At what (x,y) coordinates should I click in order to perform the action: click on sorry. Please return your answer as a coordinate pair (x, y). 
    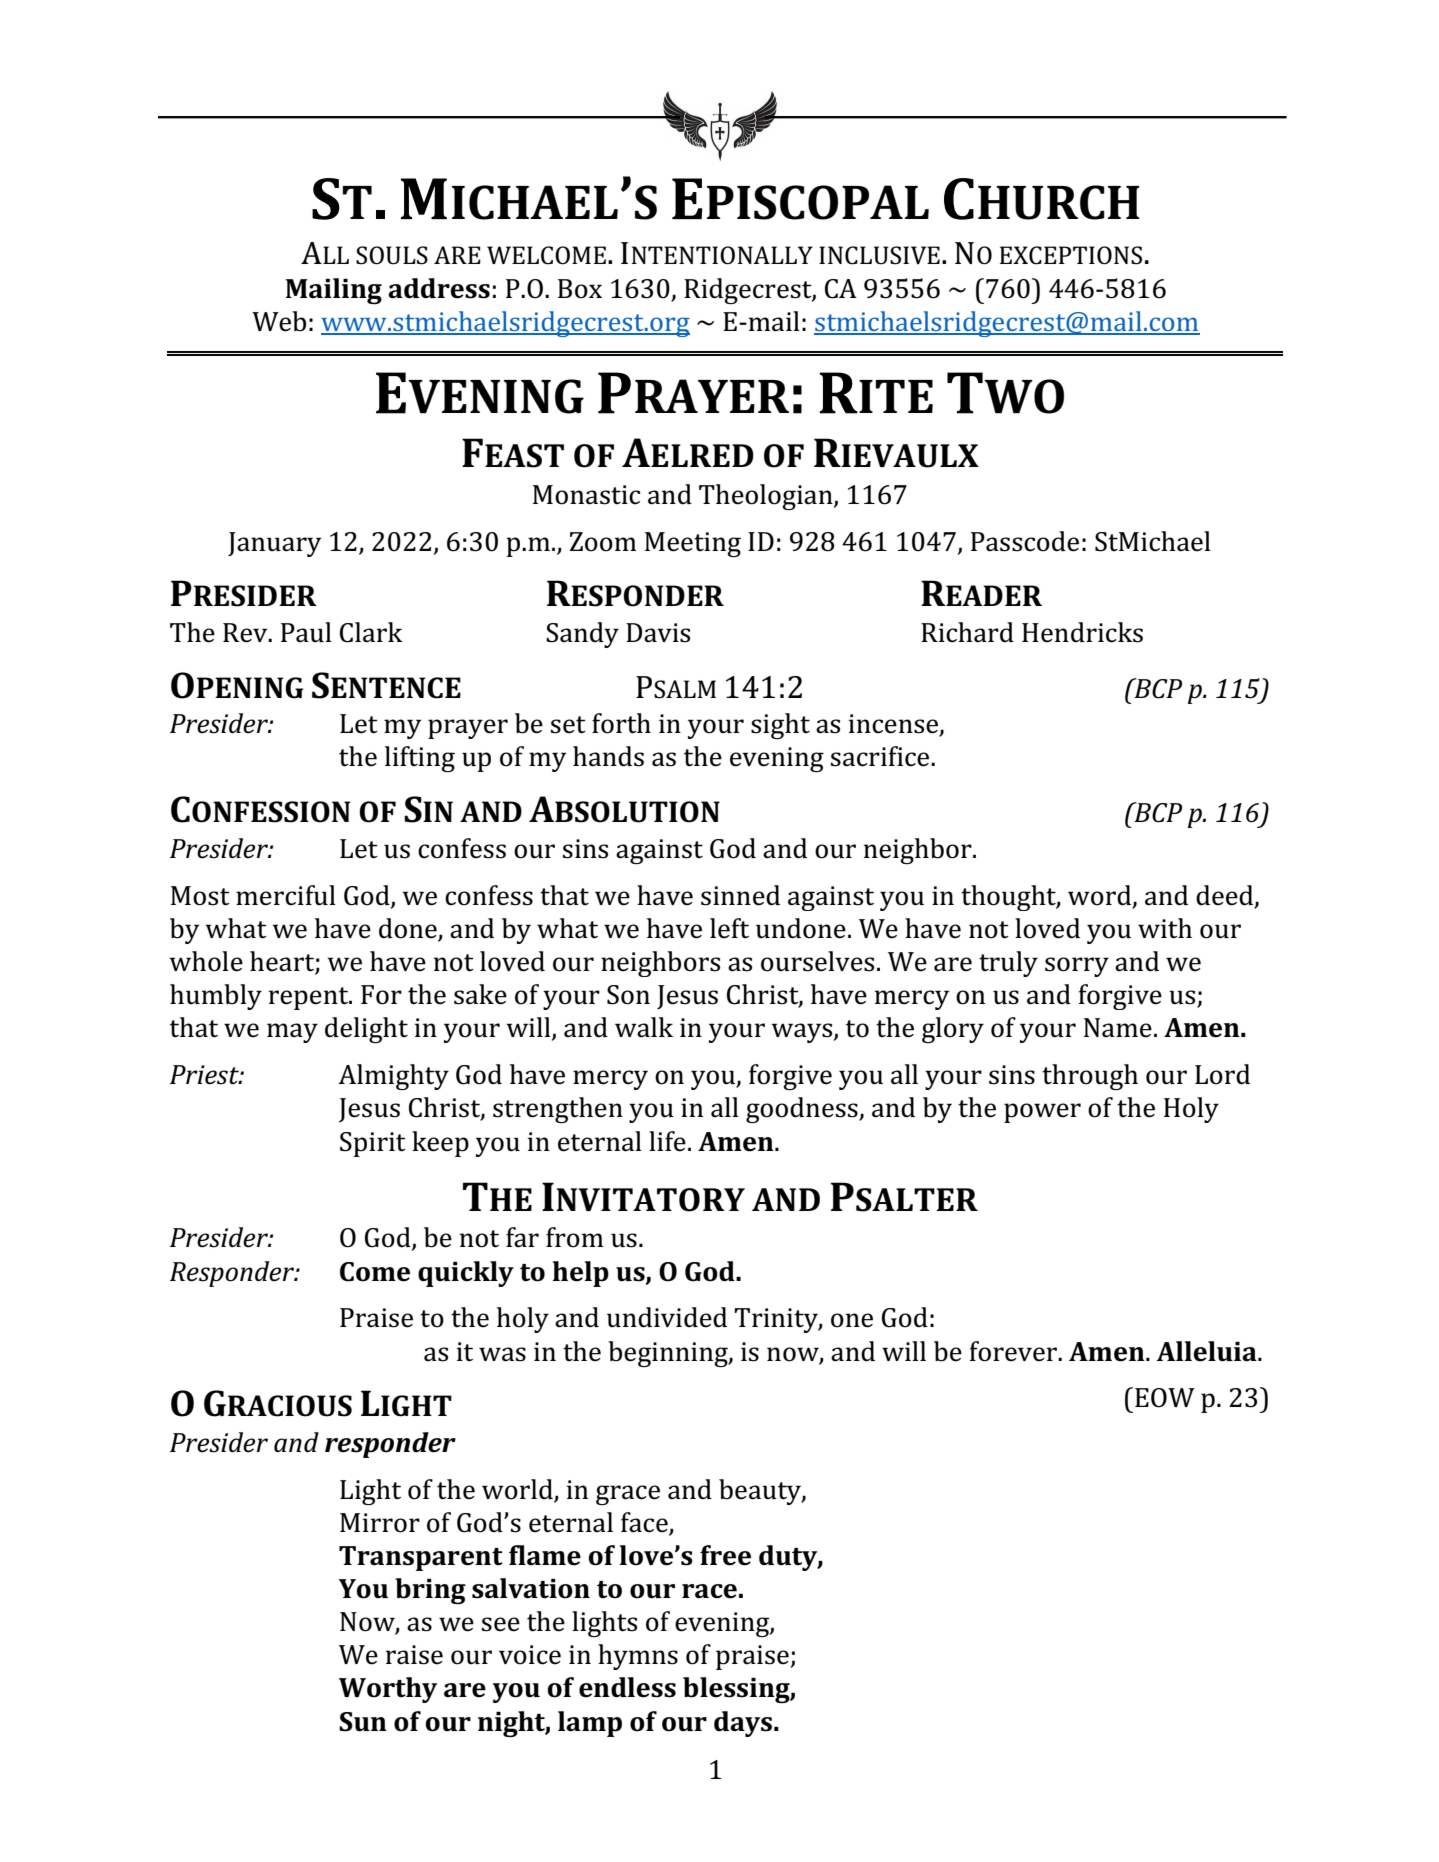
    Looking at the image, I should click on (1077, 967).
